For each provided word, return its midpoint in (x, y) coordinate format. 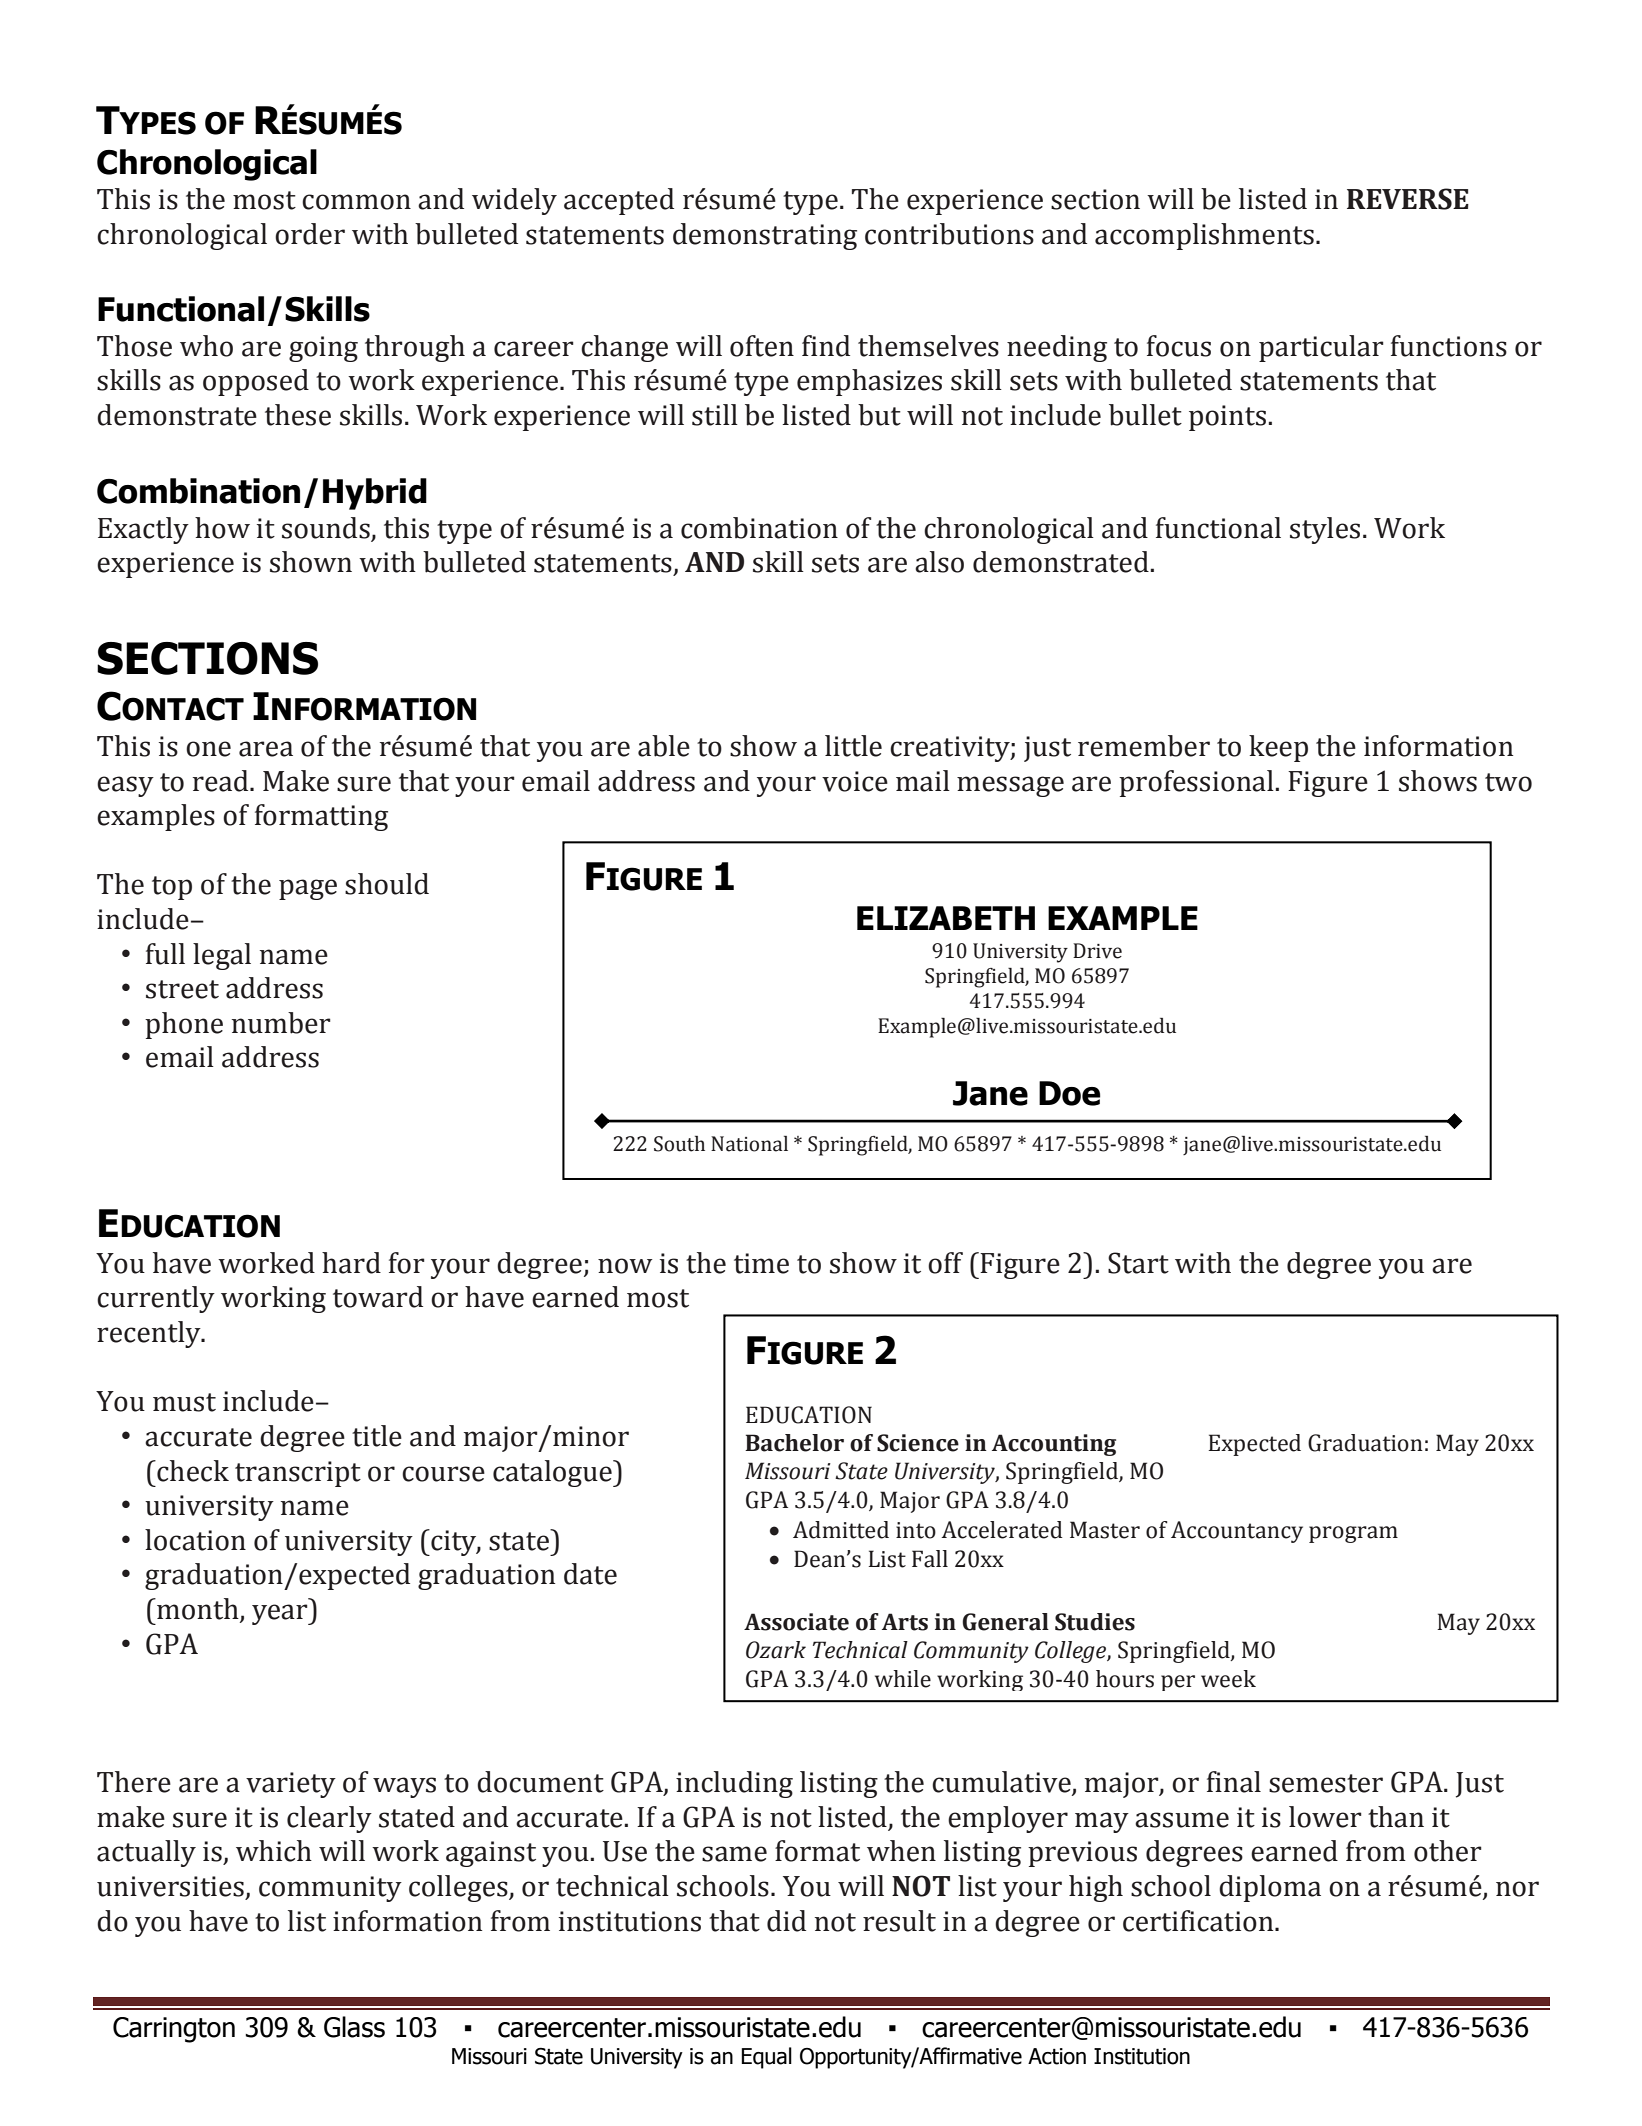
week (1228, 1679)
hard (351, 1263)
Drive (1097, 951)
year (281, 1614)
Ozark (776, 1650)
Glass (354, 2027)
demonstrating (765, 236)
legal (222, 956)
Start (1138, 1263)
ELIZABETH (946, 918)
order (310, 234)
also (939, 562)
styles (1325, 530)
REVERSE (1408, 199)
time (761, 1263)
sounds (326, 528)
